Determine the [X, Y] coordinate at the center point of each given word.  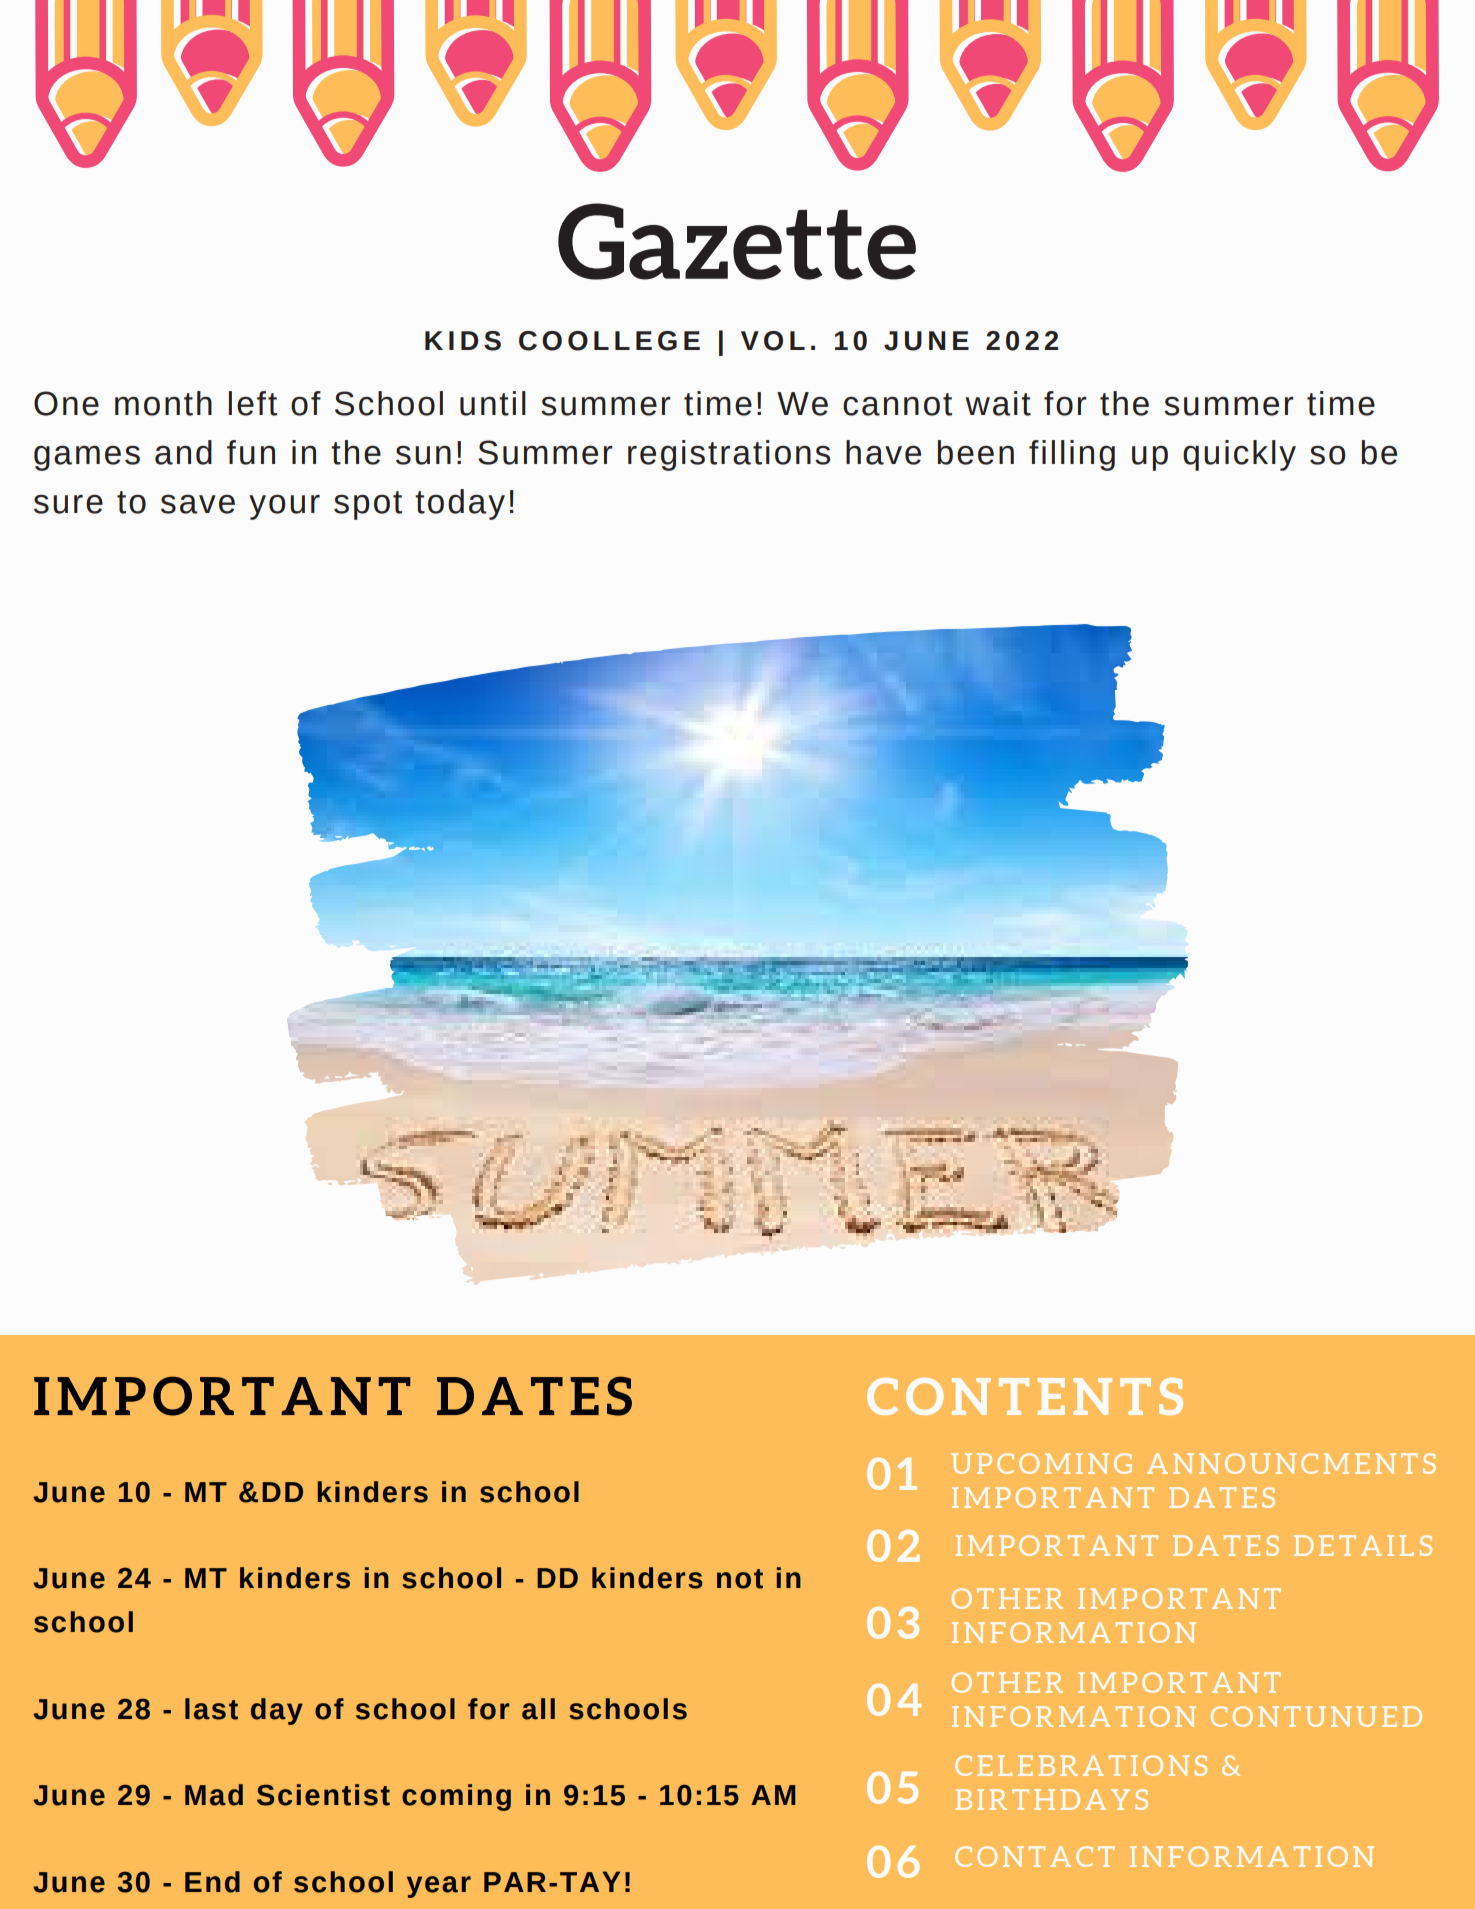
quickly [1239, 455]
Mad [214, 1795]
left [253, 403]
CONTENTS [1025, 1396]
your [284, 507]
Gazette [737, 241]
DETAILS [1363, 1545]
